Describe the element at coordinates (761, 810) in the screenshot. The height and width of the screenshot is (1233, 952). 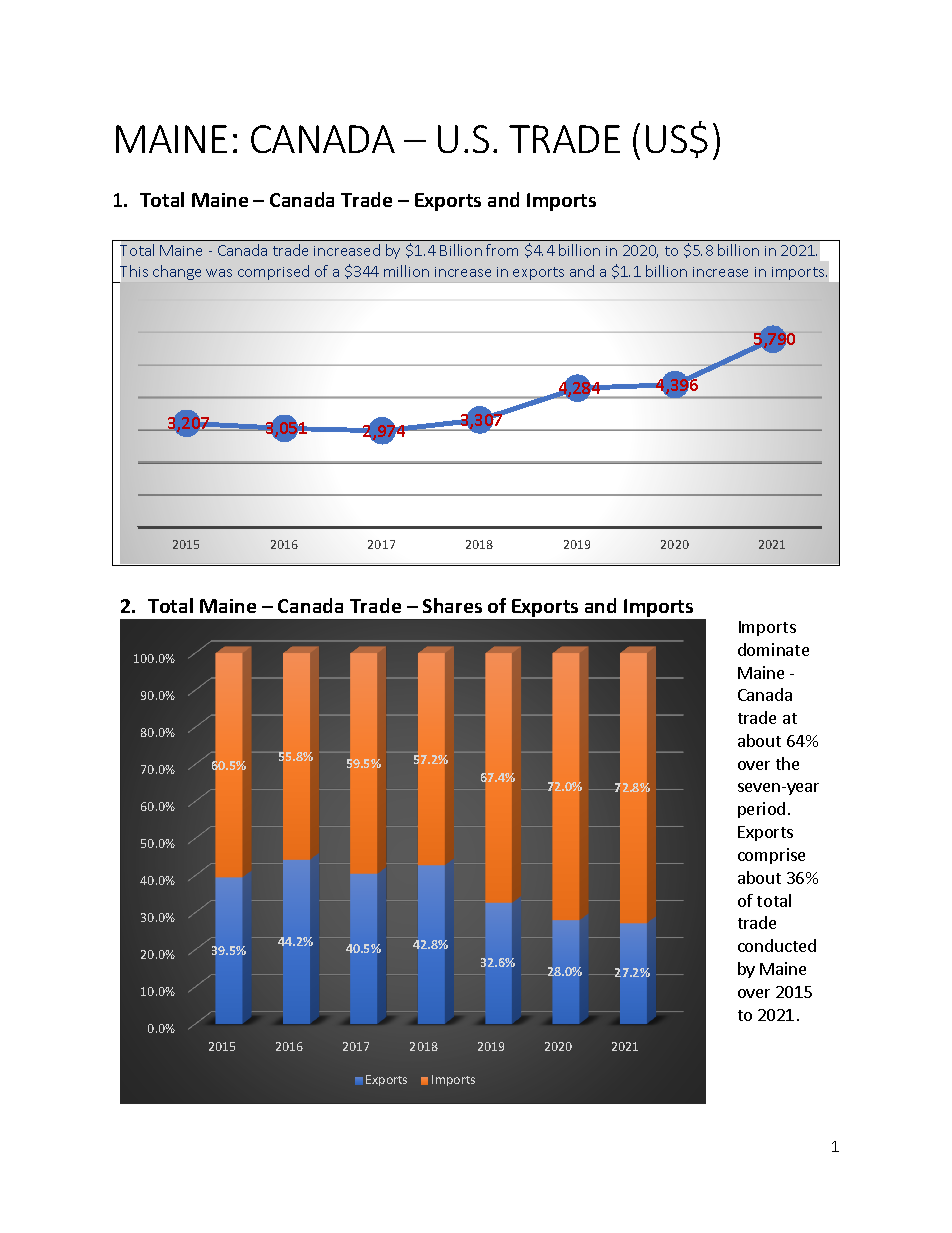
I see `period` at that location.
